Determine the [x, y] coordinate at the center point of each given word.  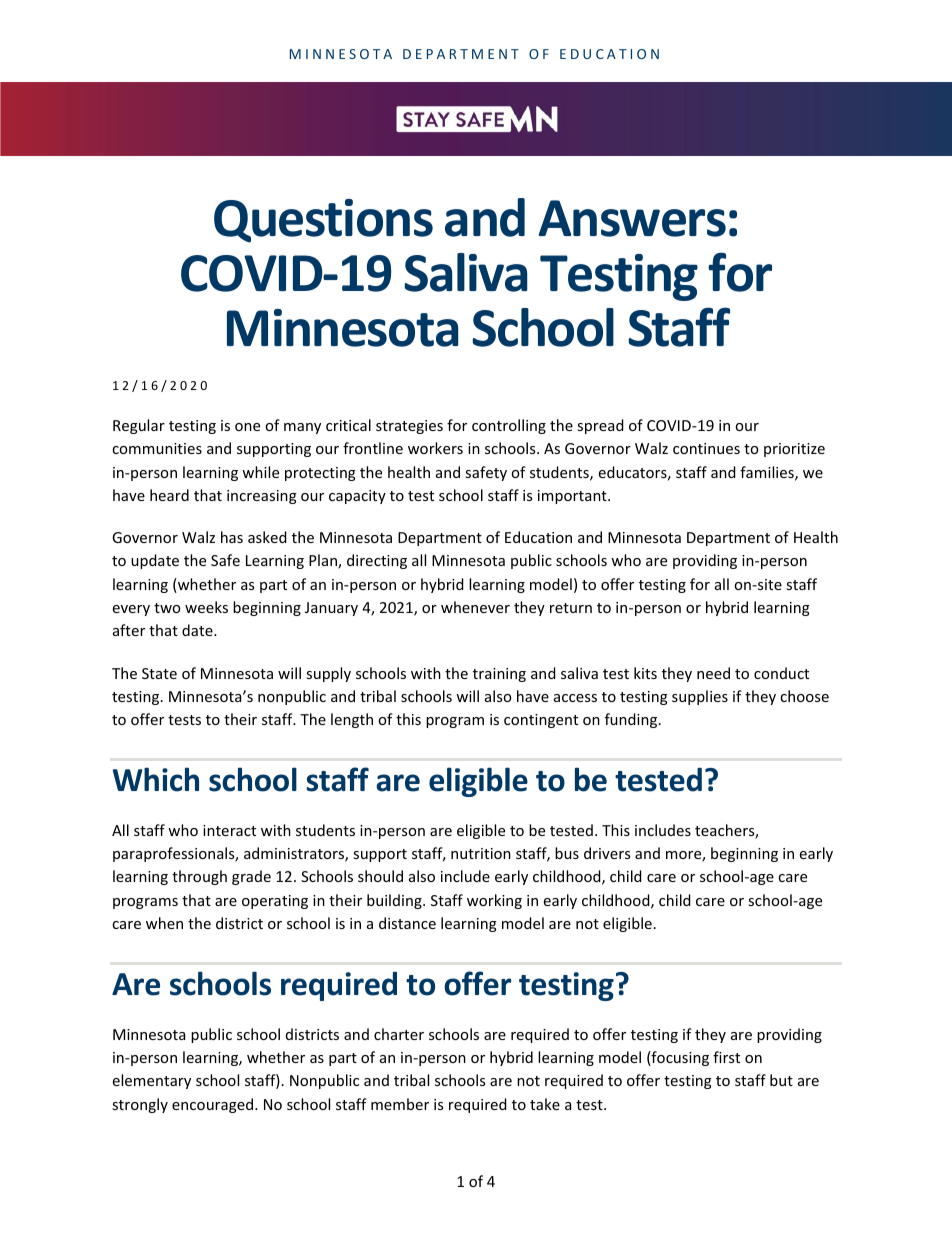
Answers [632, 218]
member [400, 1104]
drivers [607, 853]
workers [435, 448]
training [499, 675]
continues [706, 448]
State [159, 673]
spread [600, 426]
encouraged [214, 1105]
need [713, 673]
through [199, 877]
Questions [323, 221]
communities [157, 448]
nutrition [481, 853]
